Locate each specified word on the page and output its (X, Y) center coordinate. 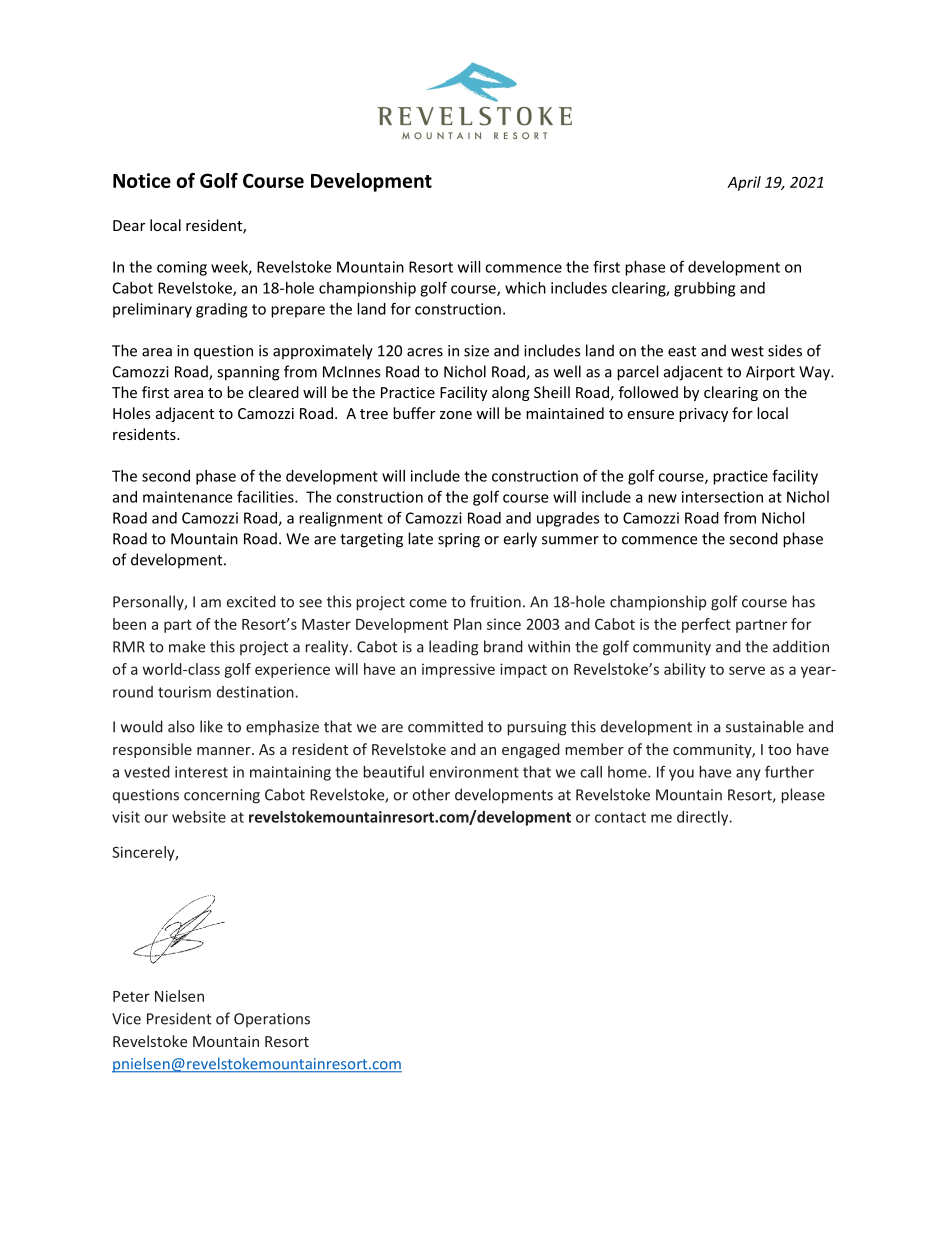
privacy (703, 415)
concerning (222, 796)
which (525, 288)
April (744, 183)
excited (251, 601)
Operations (272, 1020)
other (431, 794)
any (748, 775)
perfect (706, 625)
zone (456, 415)
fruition (495, 601)
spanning (248, 373)
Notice (142, 180)
